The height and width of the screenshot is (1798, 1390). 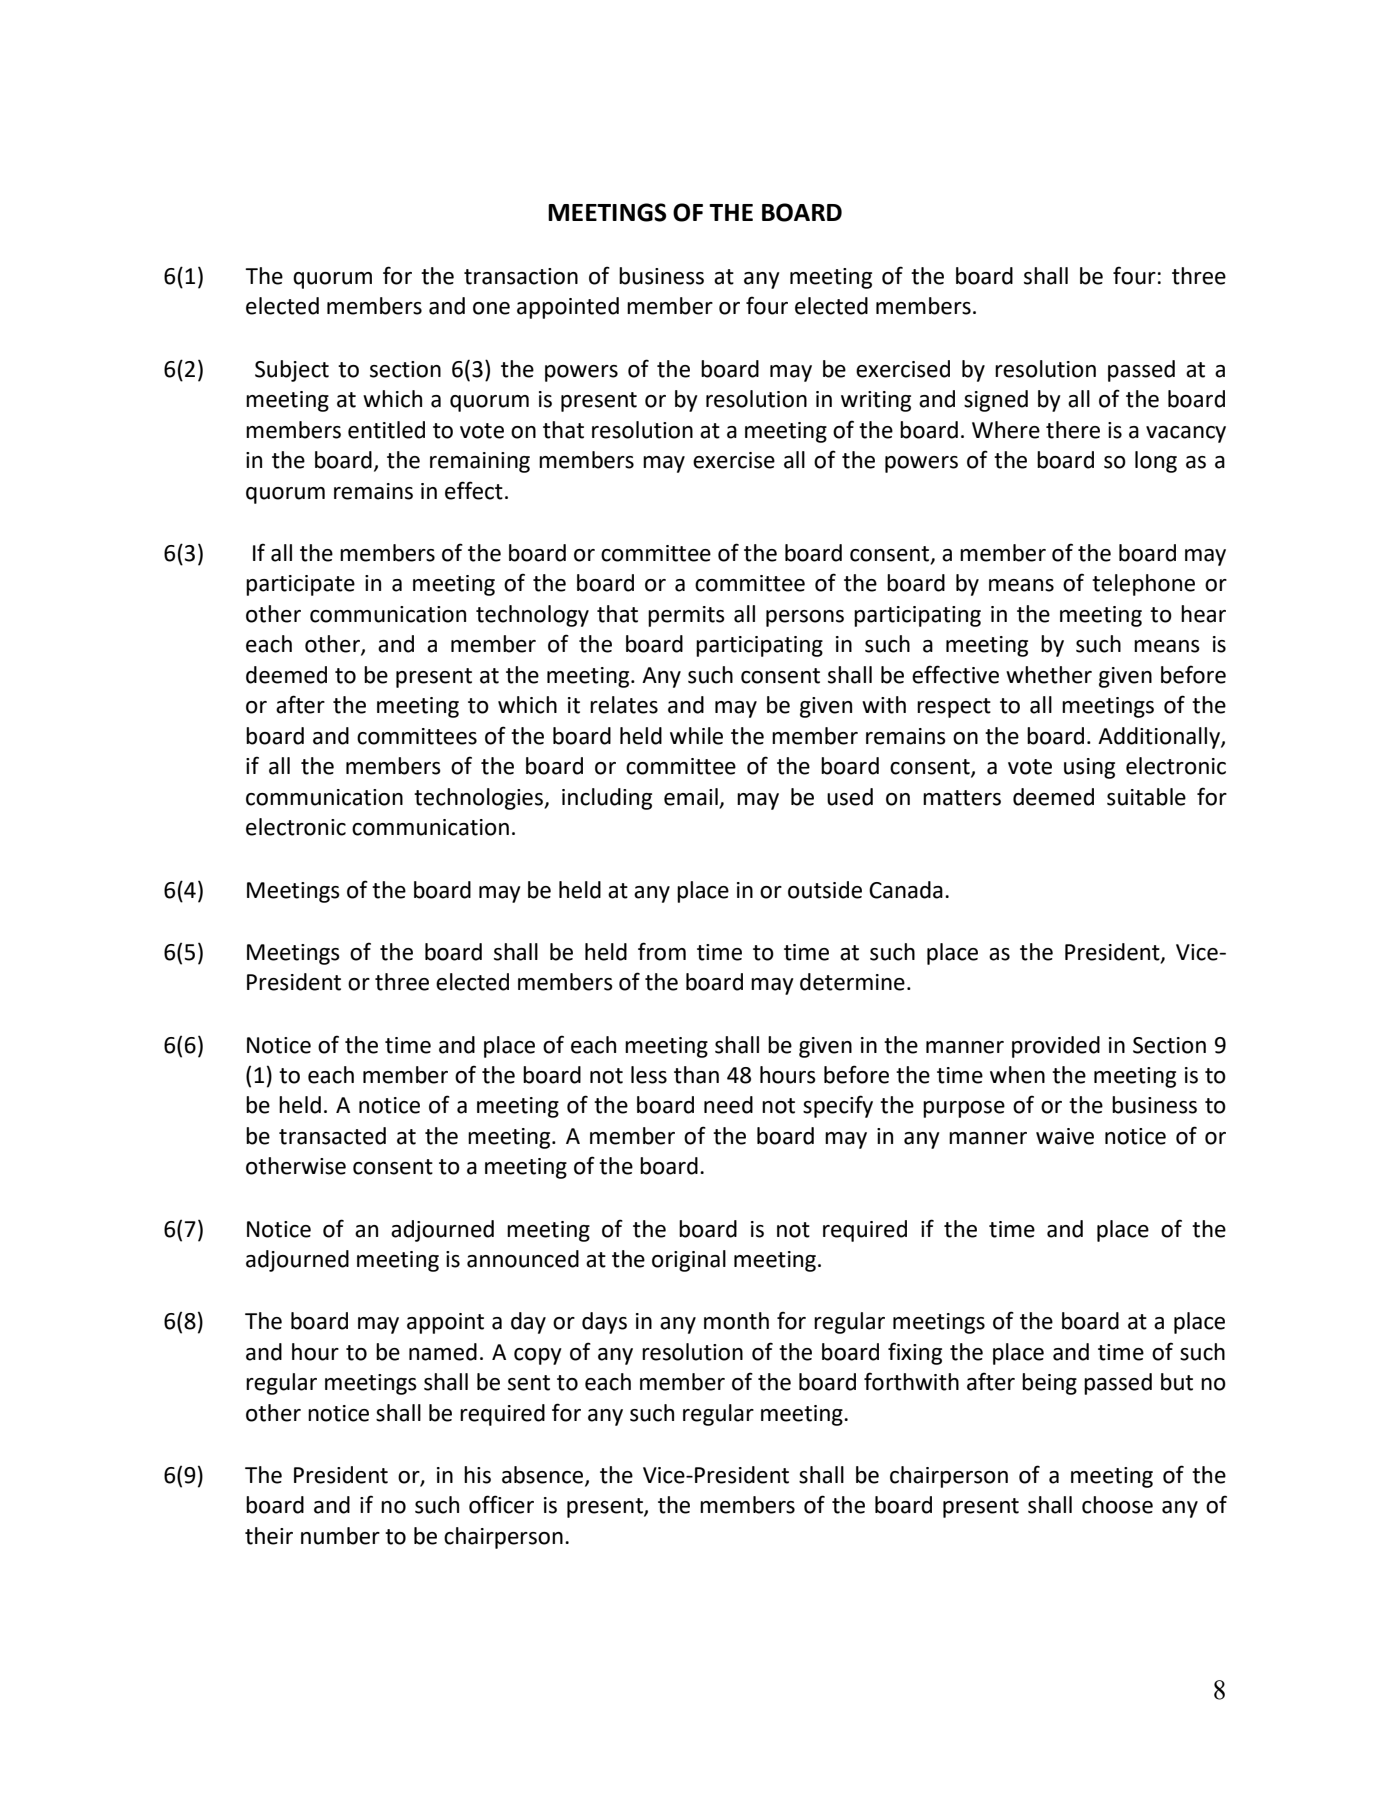 I want to click on signed, so click(x=996, y=401).
